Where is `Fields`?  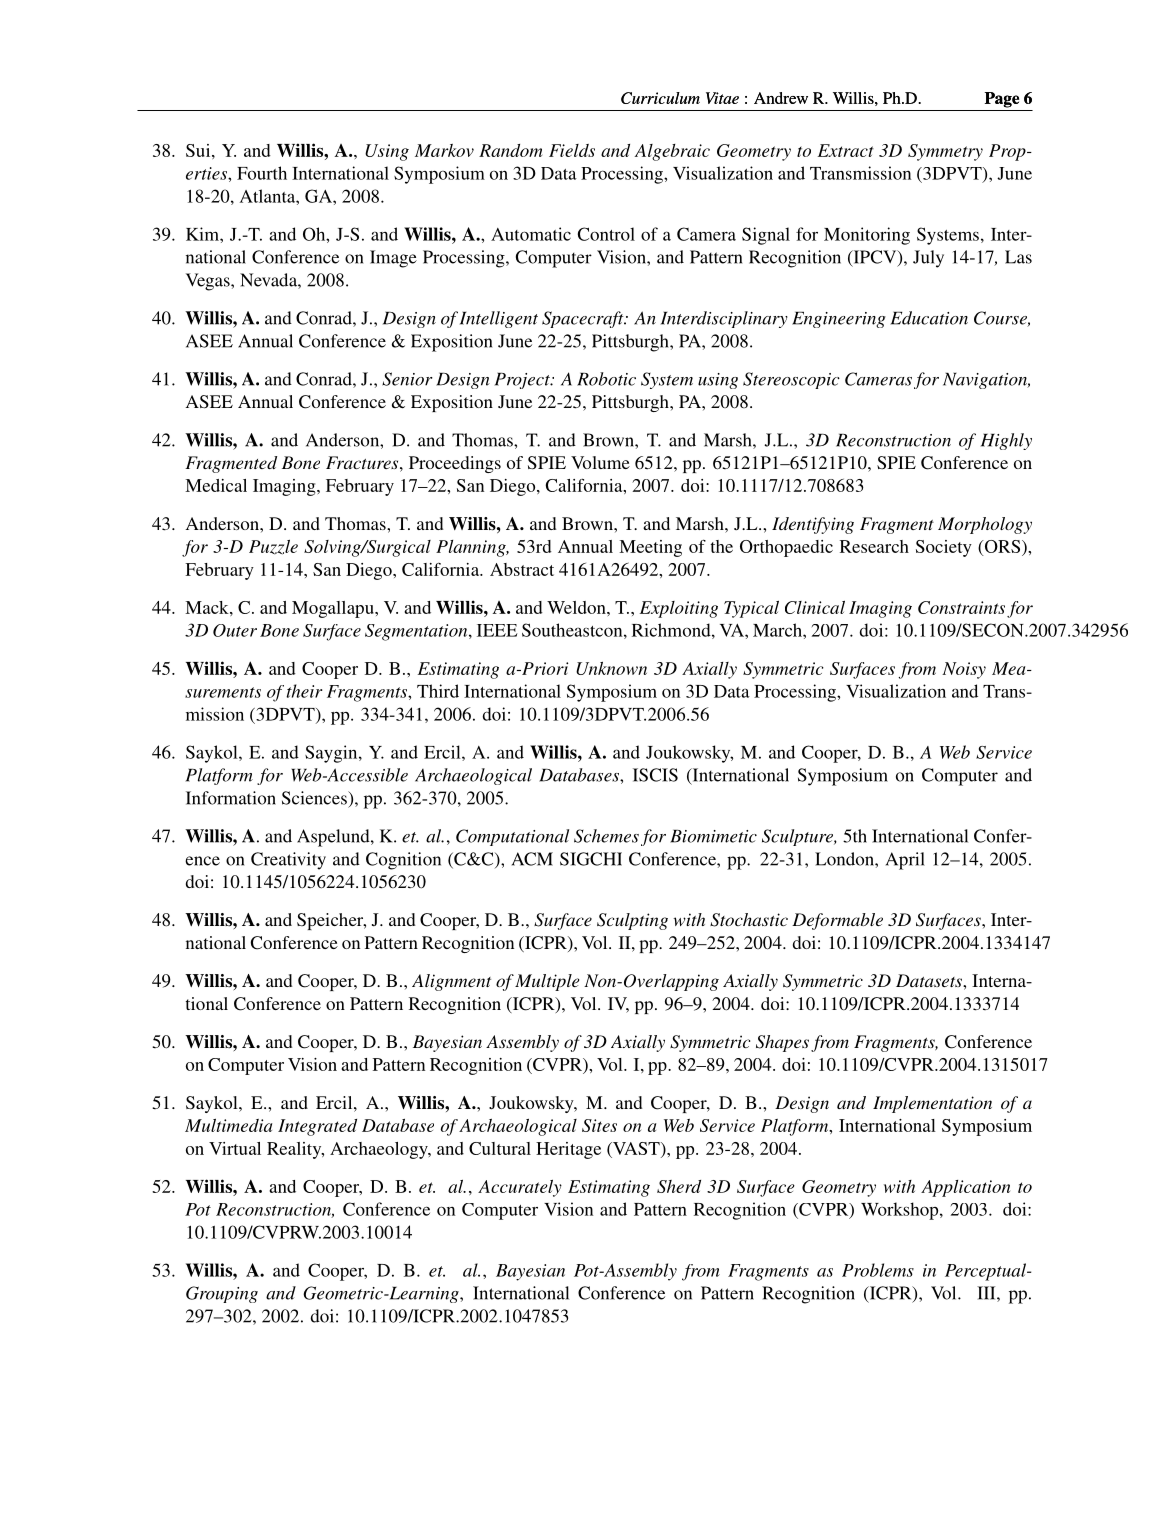 Fields is located at coordinates (572, 150).
